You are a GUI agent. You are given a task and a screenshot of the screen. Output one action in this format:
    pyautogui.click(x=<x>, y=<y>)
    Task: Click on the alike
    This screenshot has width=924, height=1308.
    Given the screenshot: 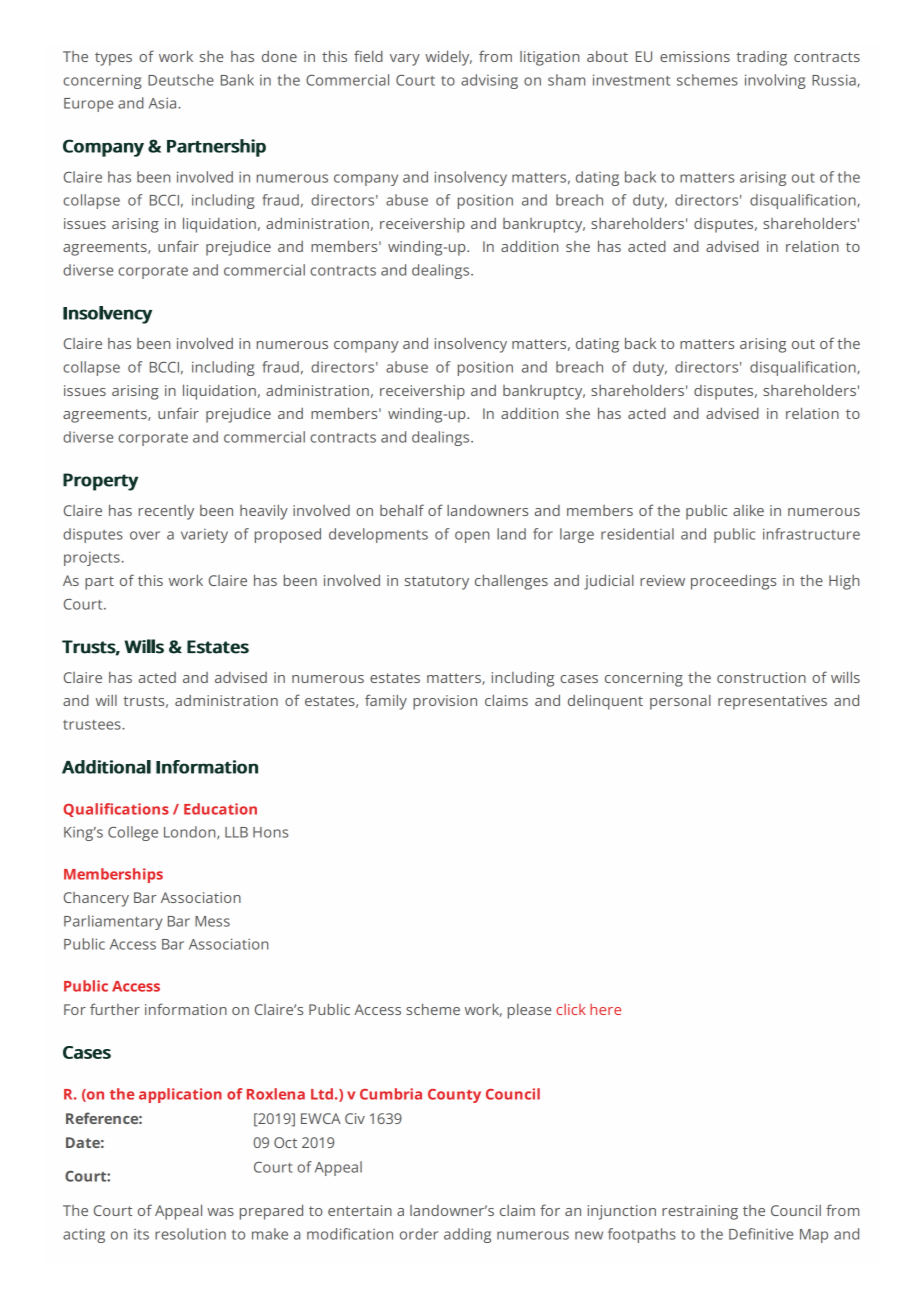 What is the action you would take?
    pyautogui.click(x=748, y=510)
